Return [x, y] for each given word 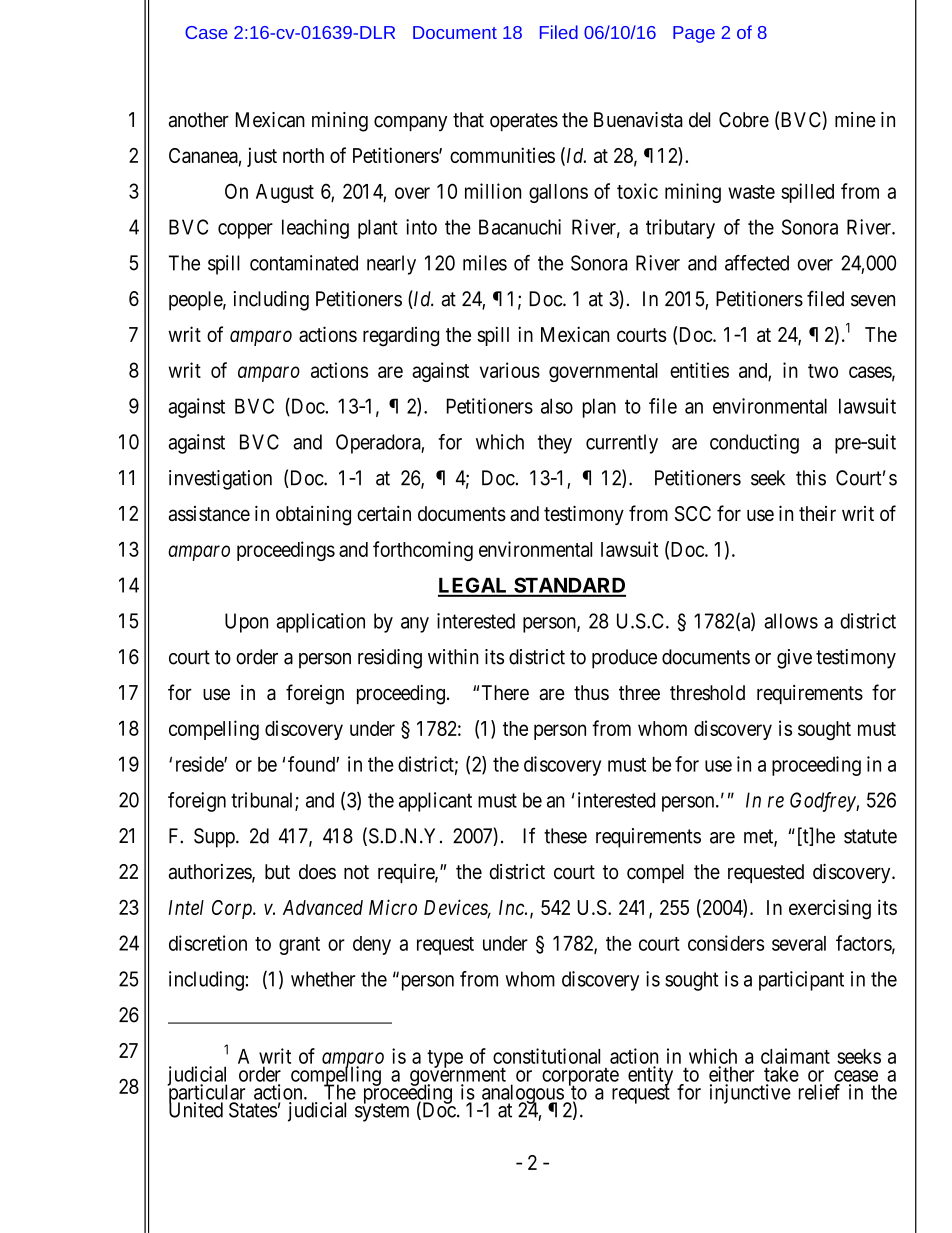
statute [870, 836]
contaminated [304, 263]
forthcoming [423, 551]
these [565, 836]
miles [485, 263]
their [817, 513]
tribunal [263, 801]
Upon [246, 623]
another [199, 120]
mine [855, 120]
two [823, 371]
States [253, 1110]
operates [524, 122]
